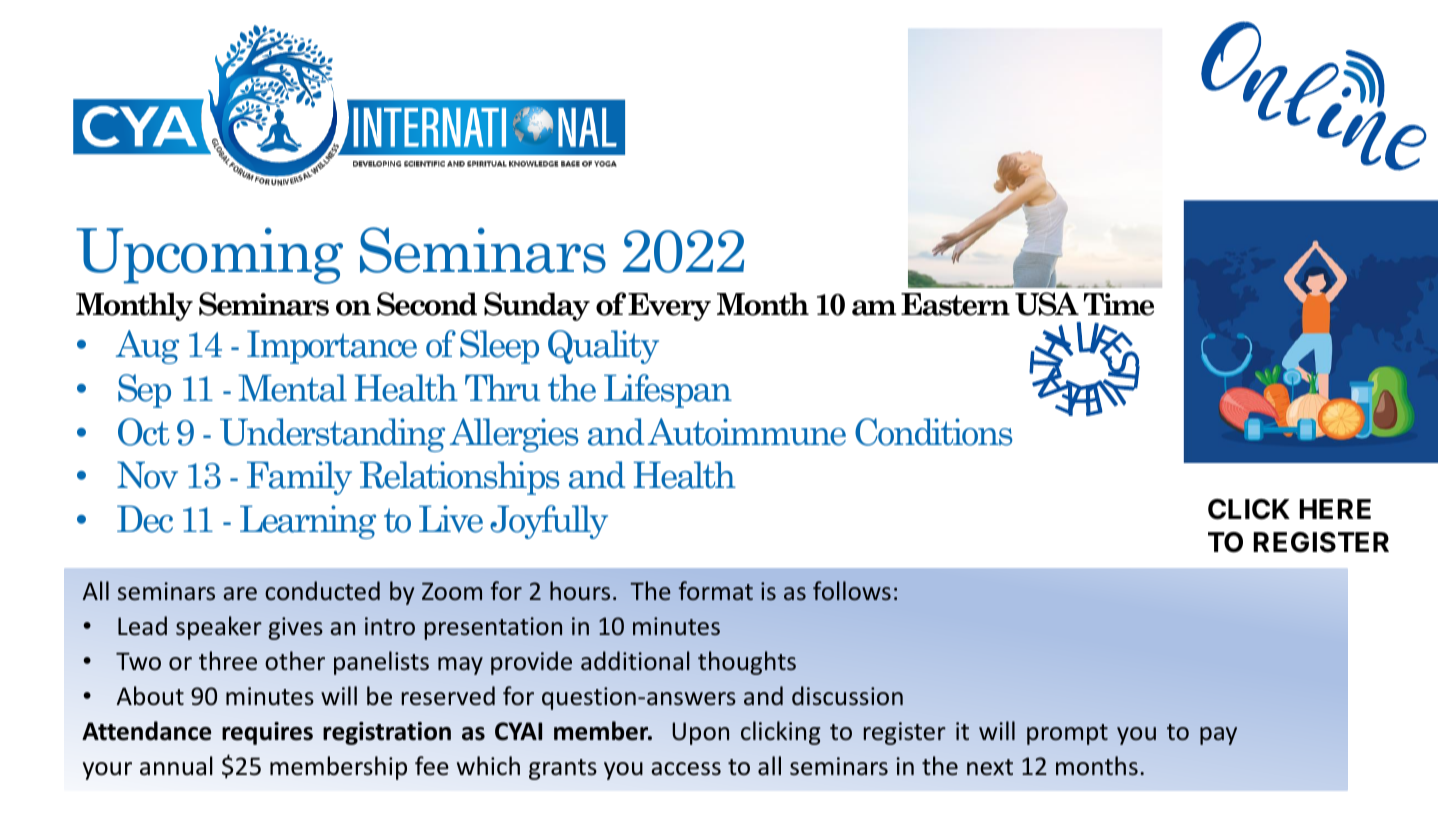 Image resolution: width=1456 pixels, height=819 pixels. I want to click on access, so click(686, 769).
